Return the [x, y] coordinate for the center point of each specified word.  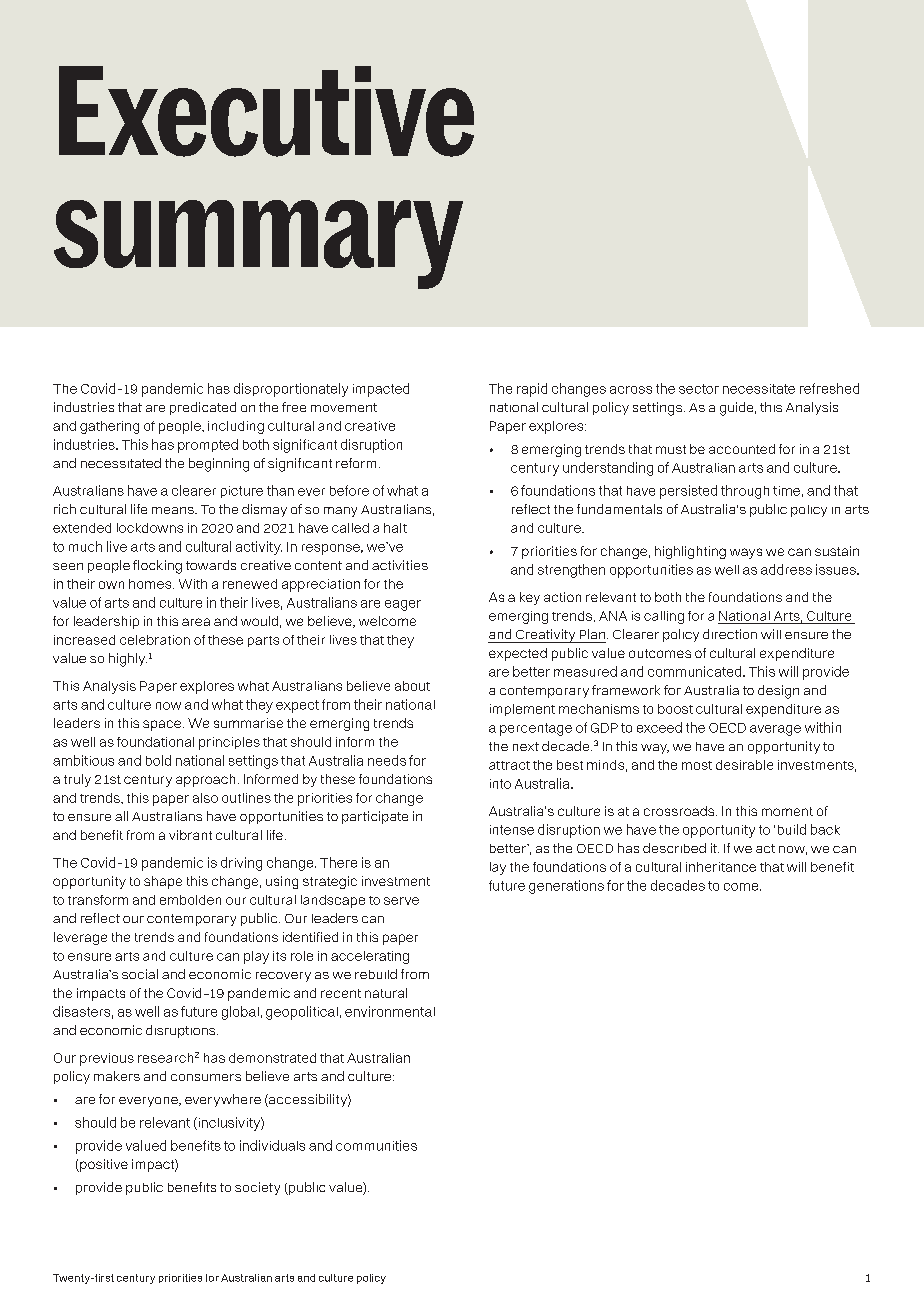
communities [376, 1145]
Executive [266, 111]
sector [699, 389]
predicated [203, 408]
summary [258, 244]
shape [163, 882]
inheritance [721, 867]
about [412, 686]
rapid [532, 390]
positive [103, 1165]
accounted [742, 449]
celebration [155, 640]
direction [730, 634]
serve [401, 901]
